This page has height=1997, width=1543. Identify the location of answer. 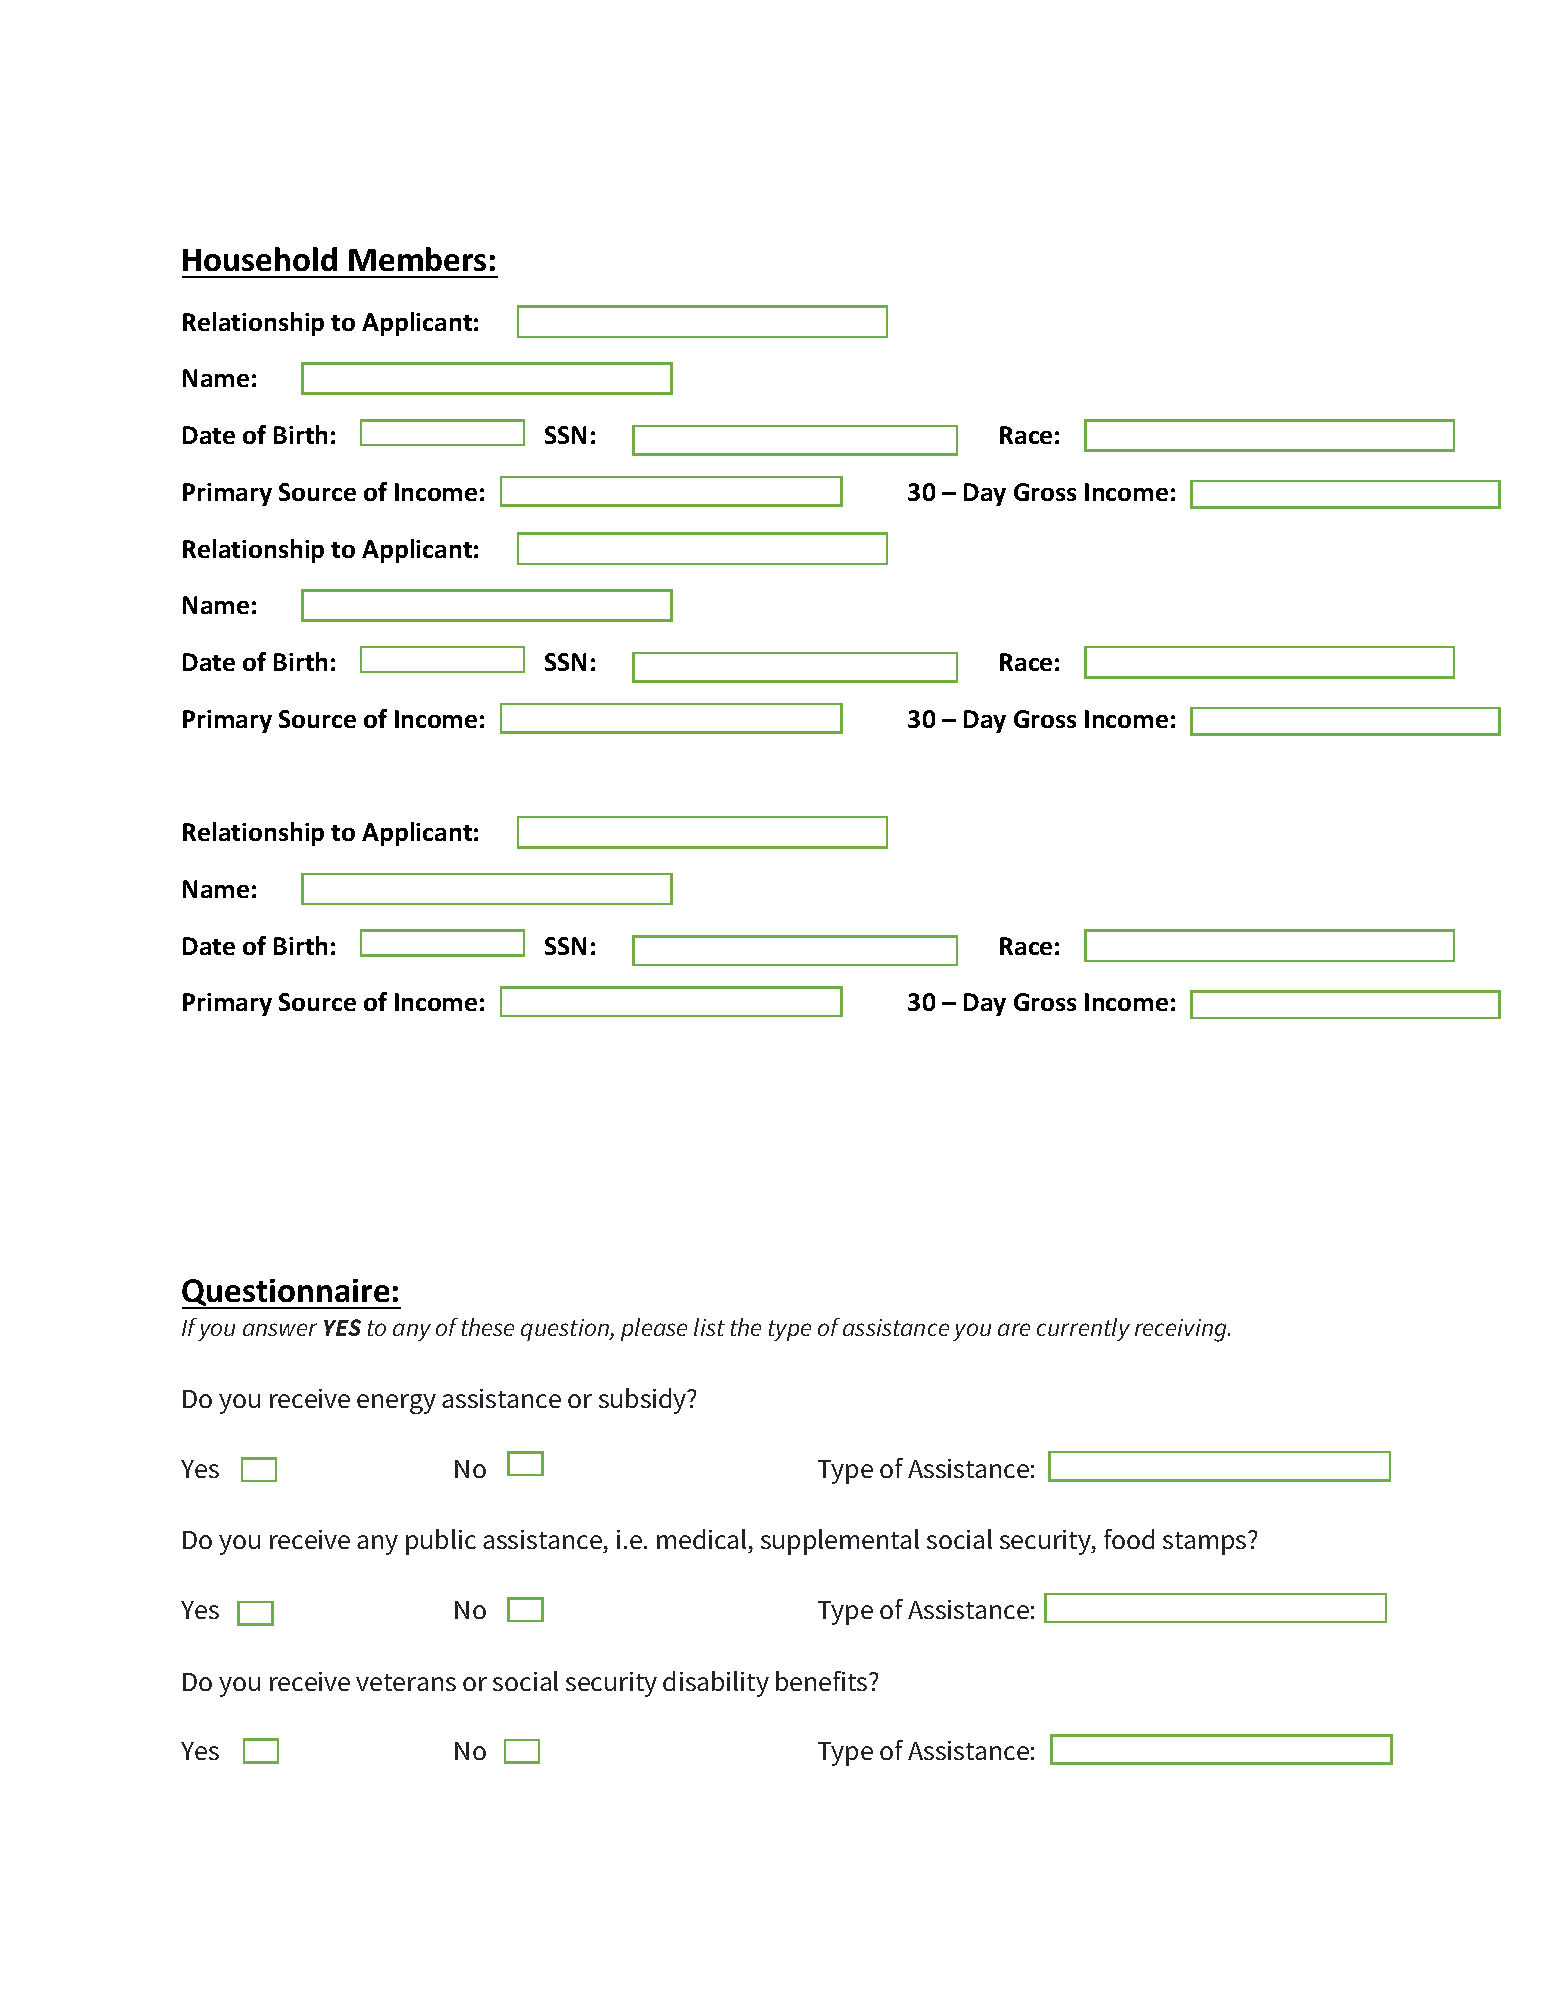
(280, 1329).
